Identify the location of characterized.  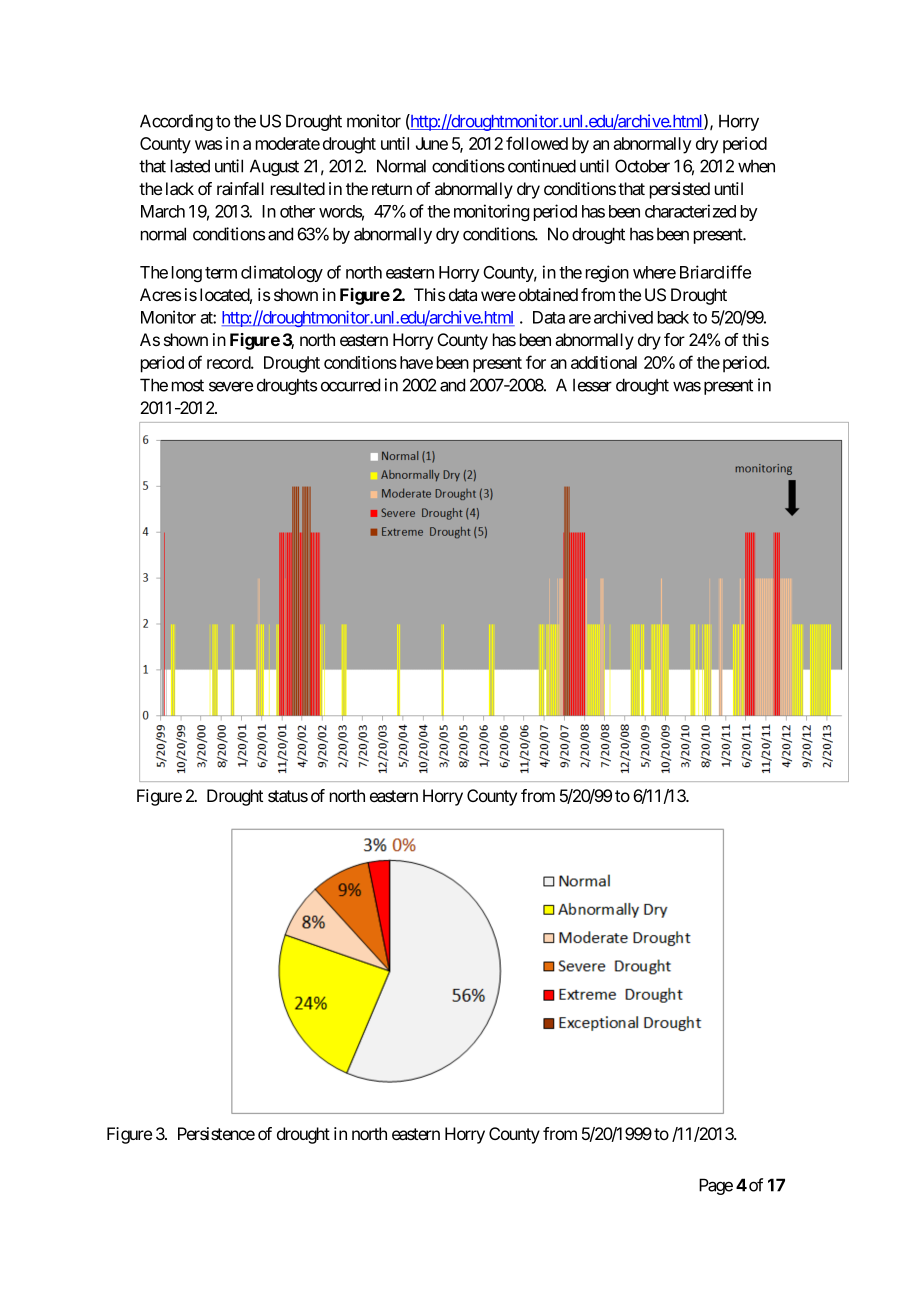
(690, 211).
